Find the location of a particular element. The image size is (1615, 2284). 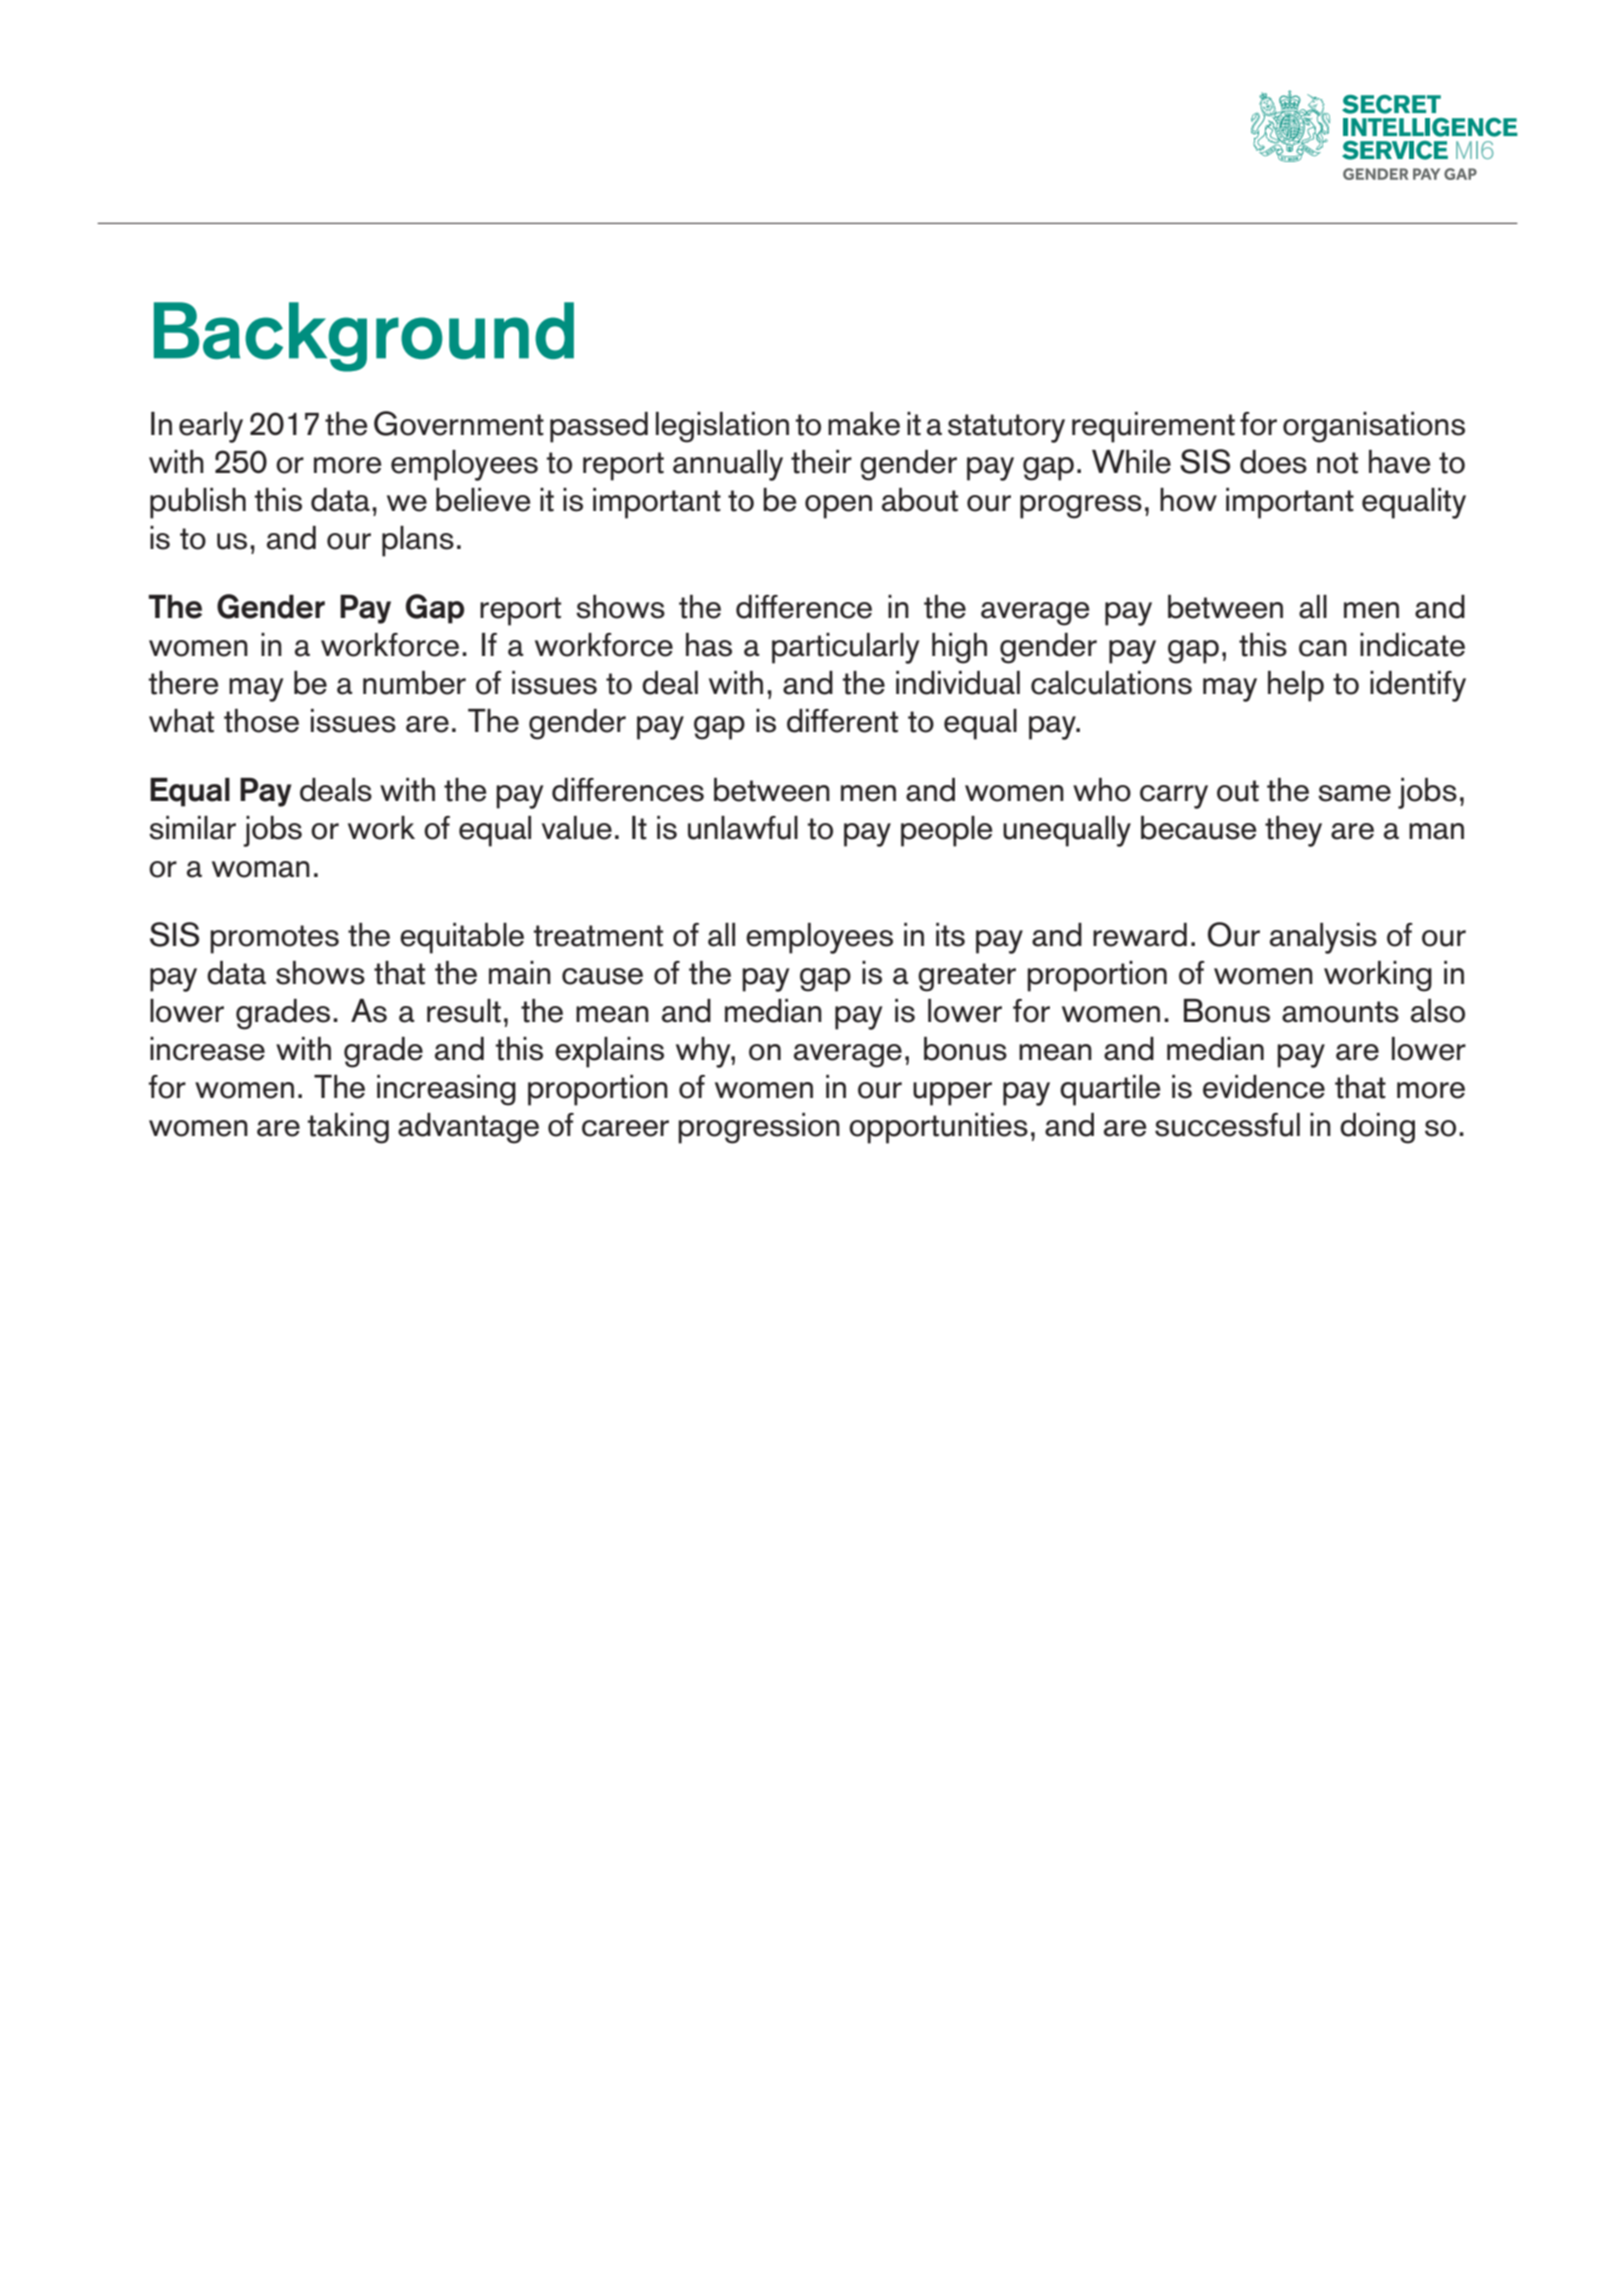

upper is located at coordinates (952, 1094).
